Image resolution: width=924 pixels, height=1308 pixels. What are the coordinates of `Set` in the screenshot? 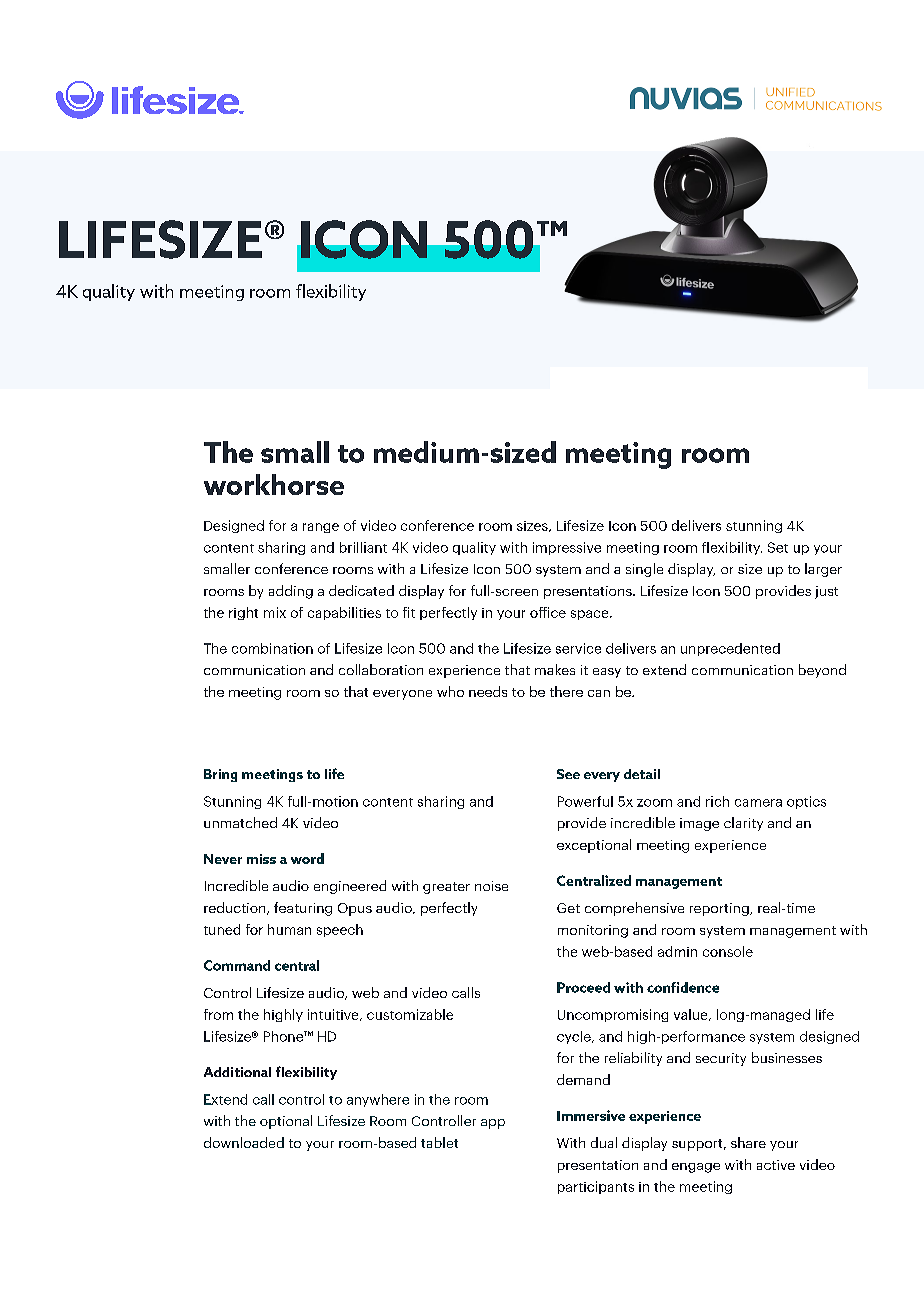 It's located at (778, 547).
